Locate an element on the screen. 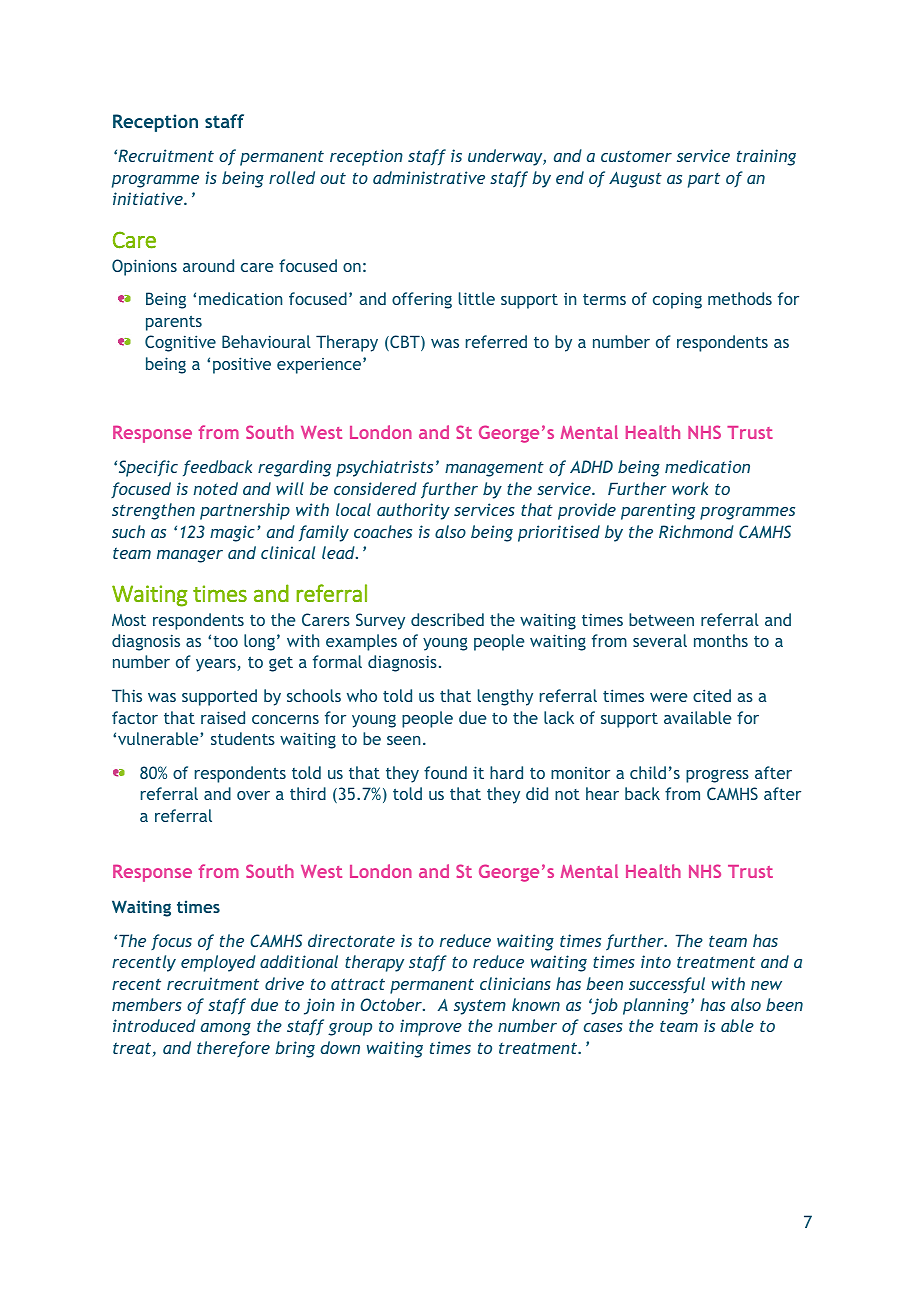 This screenshot has width=924, height=1308. administrative is located at coordinates (429, 177).
